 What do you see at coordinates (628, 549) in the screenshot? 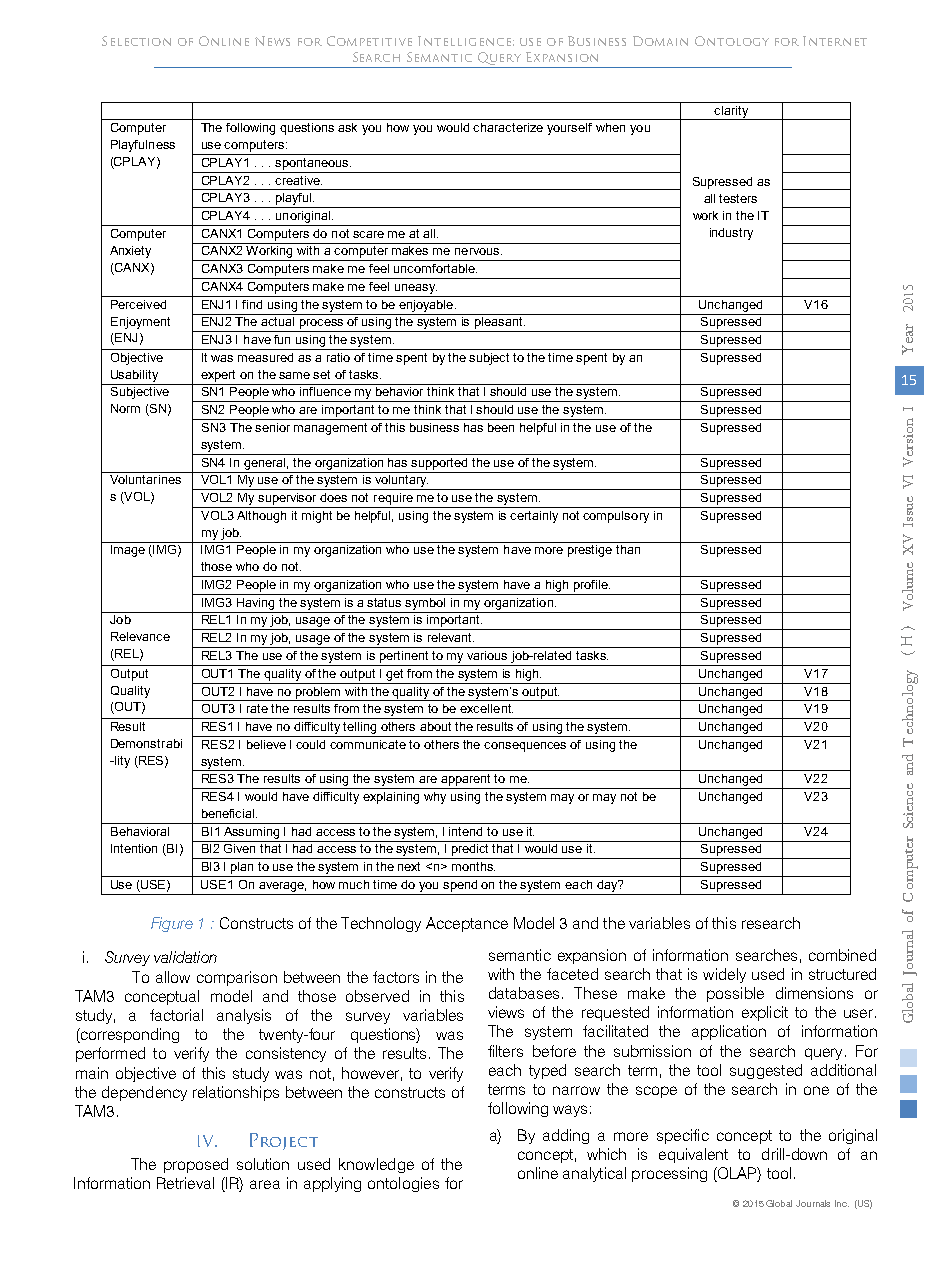
I see `than` at bounding box center [628, 549].
